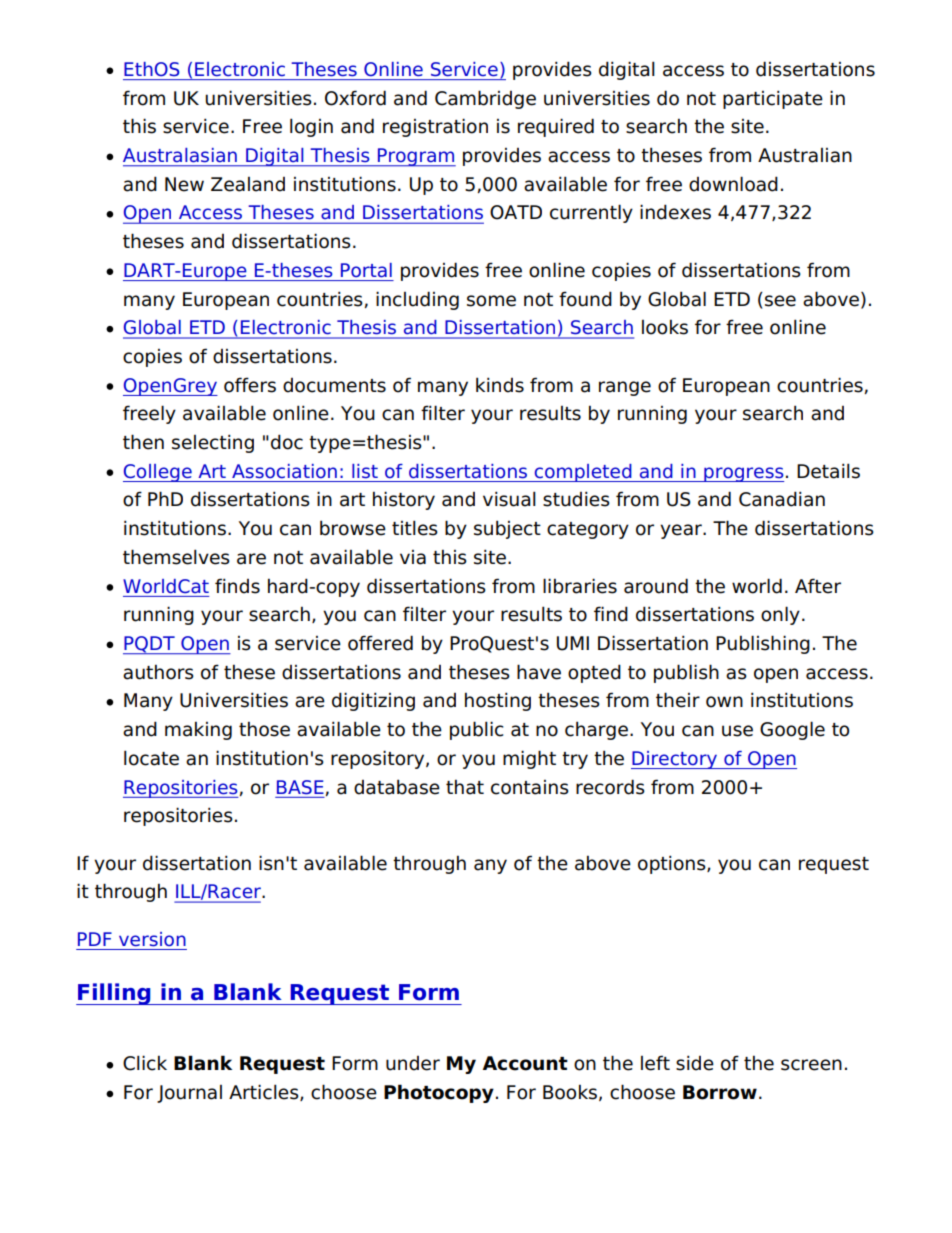 The height and width of the screenshot is (1233, 952). What do you see at coordinates (184, 184) in the screenshot?
I see `New` at bounding box center [184, 184].
